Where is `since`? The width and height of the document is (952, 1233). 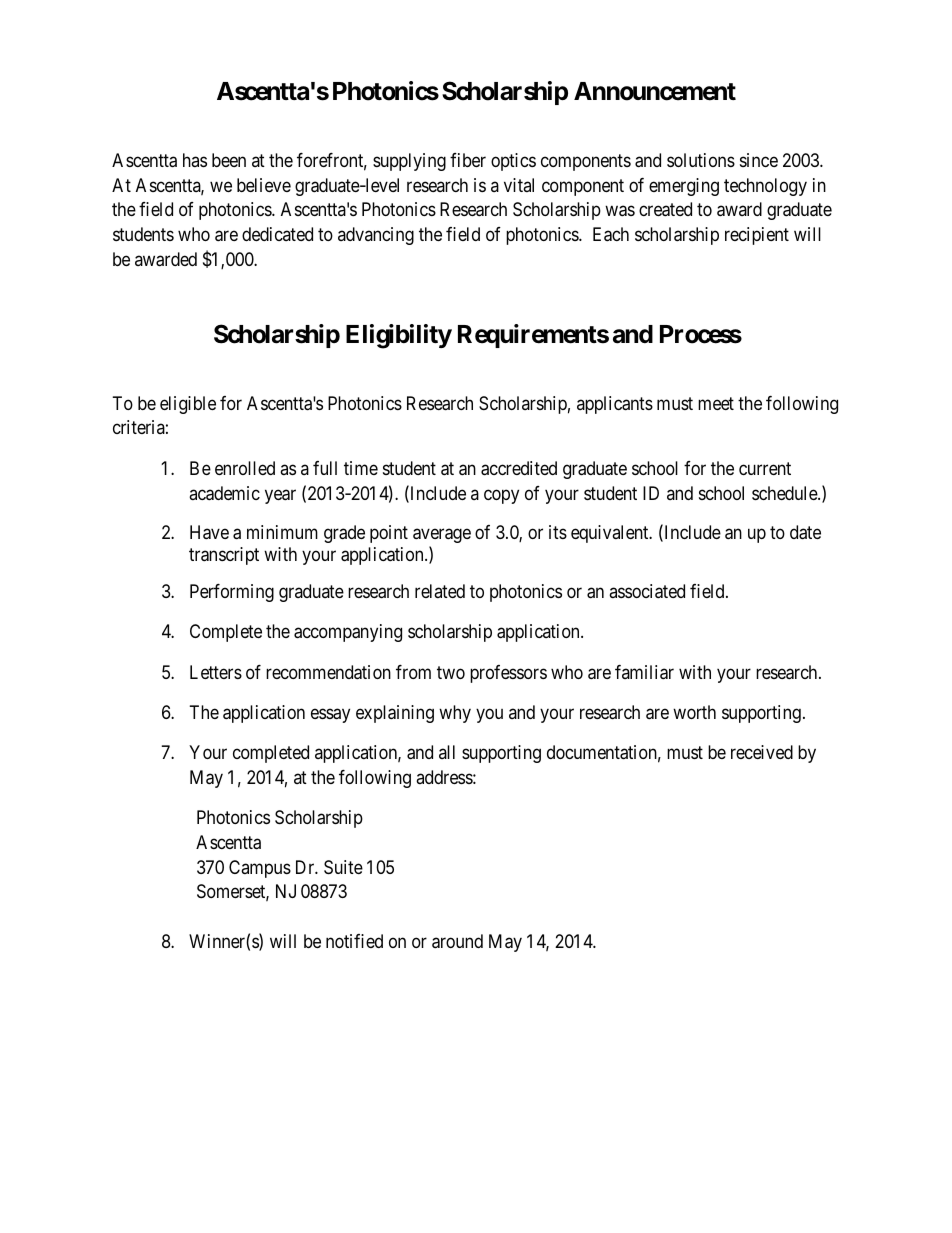
since is located at coordinates (759, 160).
